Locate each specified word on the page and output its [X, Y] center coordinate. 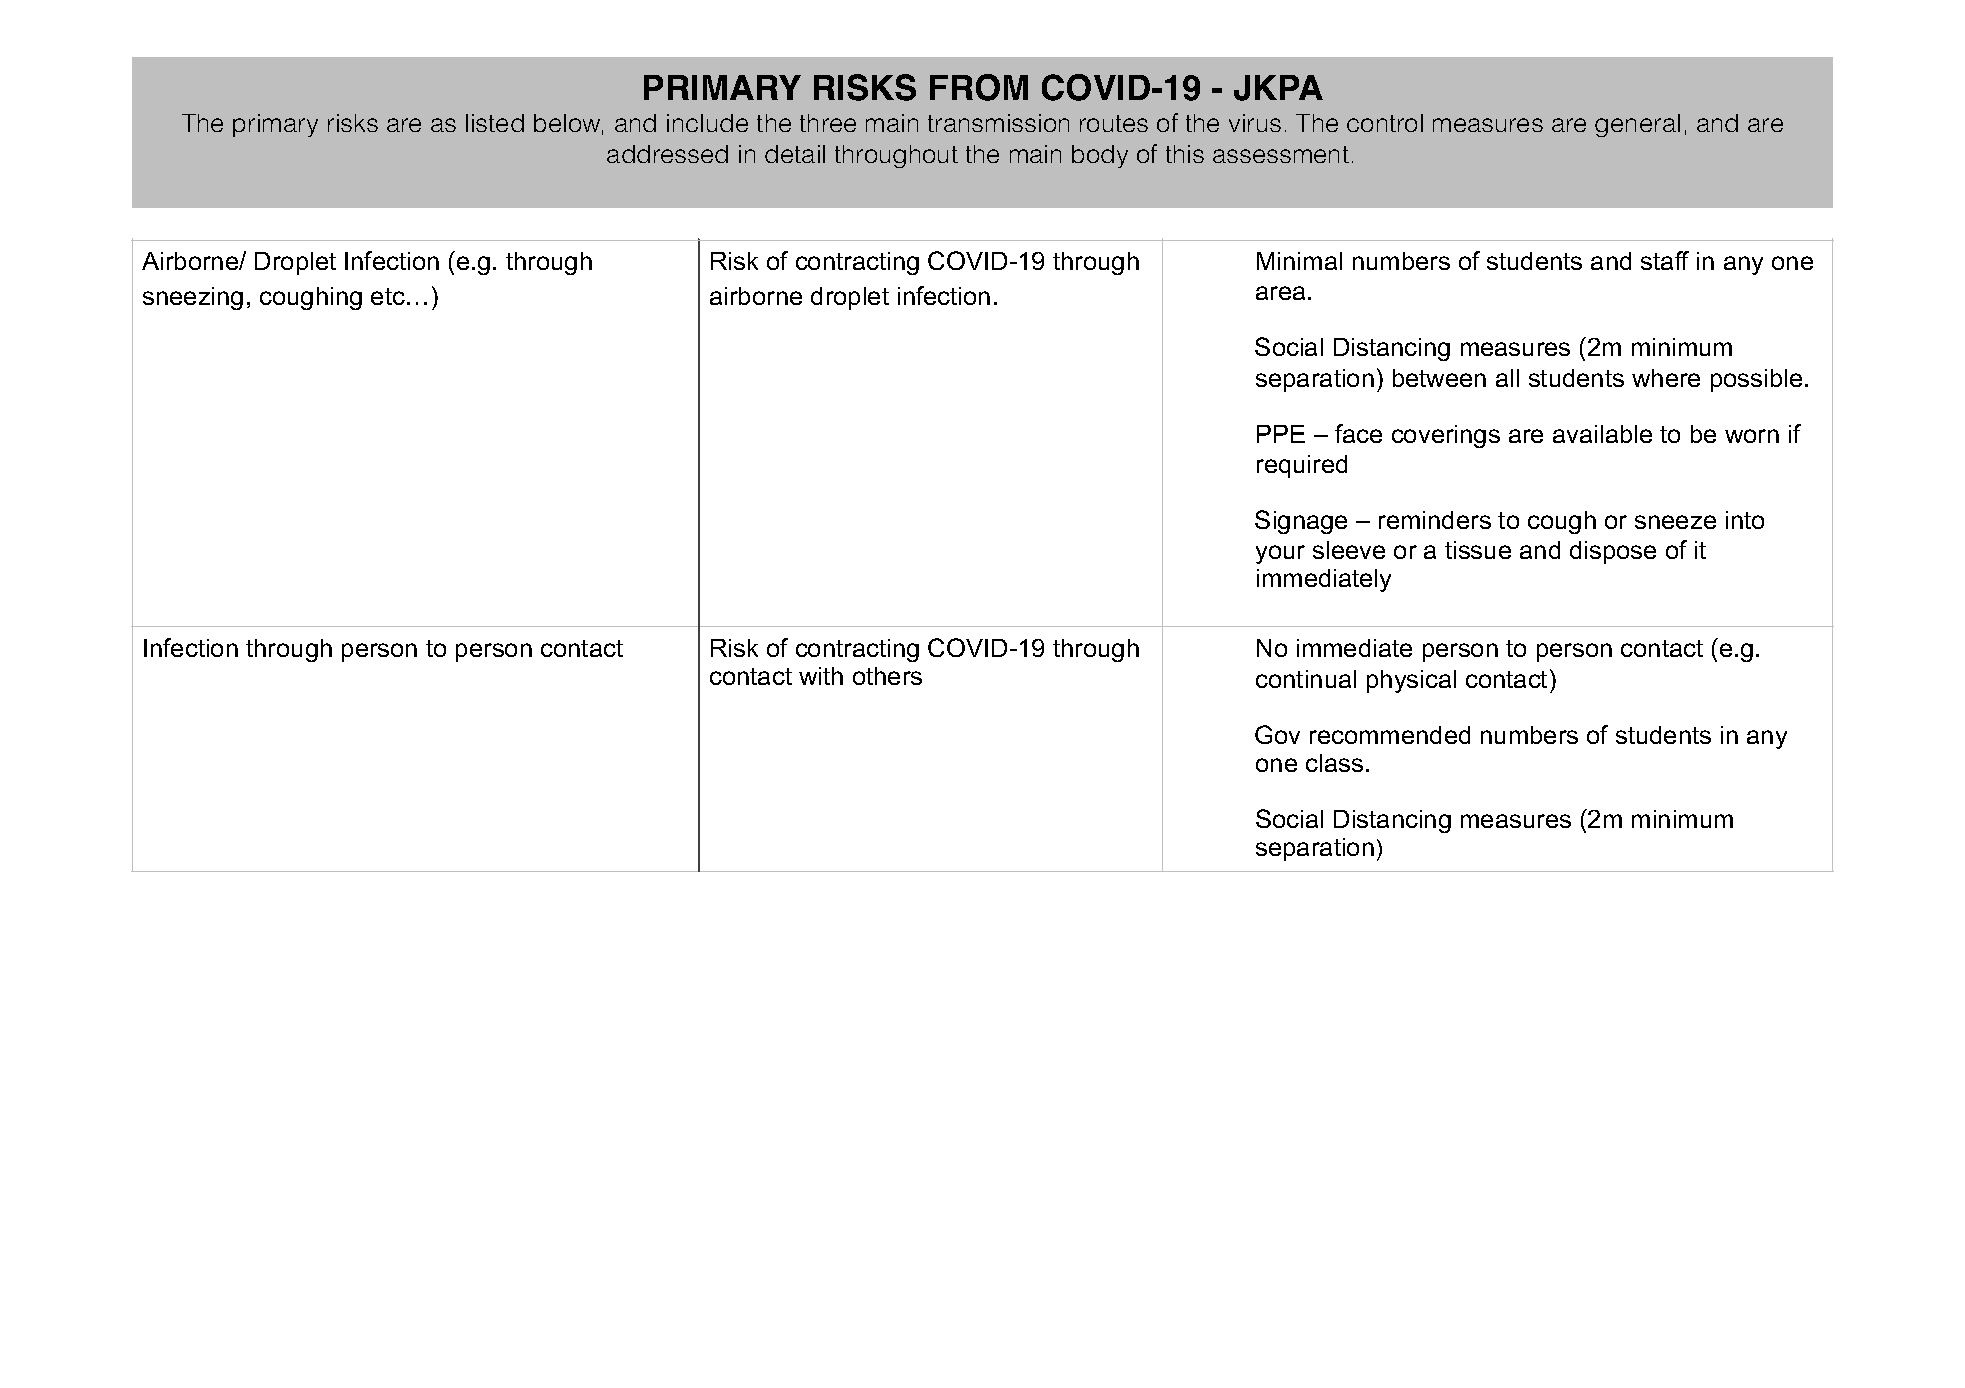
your [1280, 554]
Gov [1277, 734]
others [887, 676]
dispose [1613, 552]
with [821, 676]
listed [495, 123]
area [1280, 293]
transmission [998, 123]
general [1637, 125]
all [1507, 378]
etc [388, 296]
